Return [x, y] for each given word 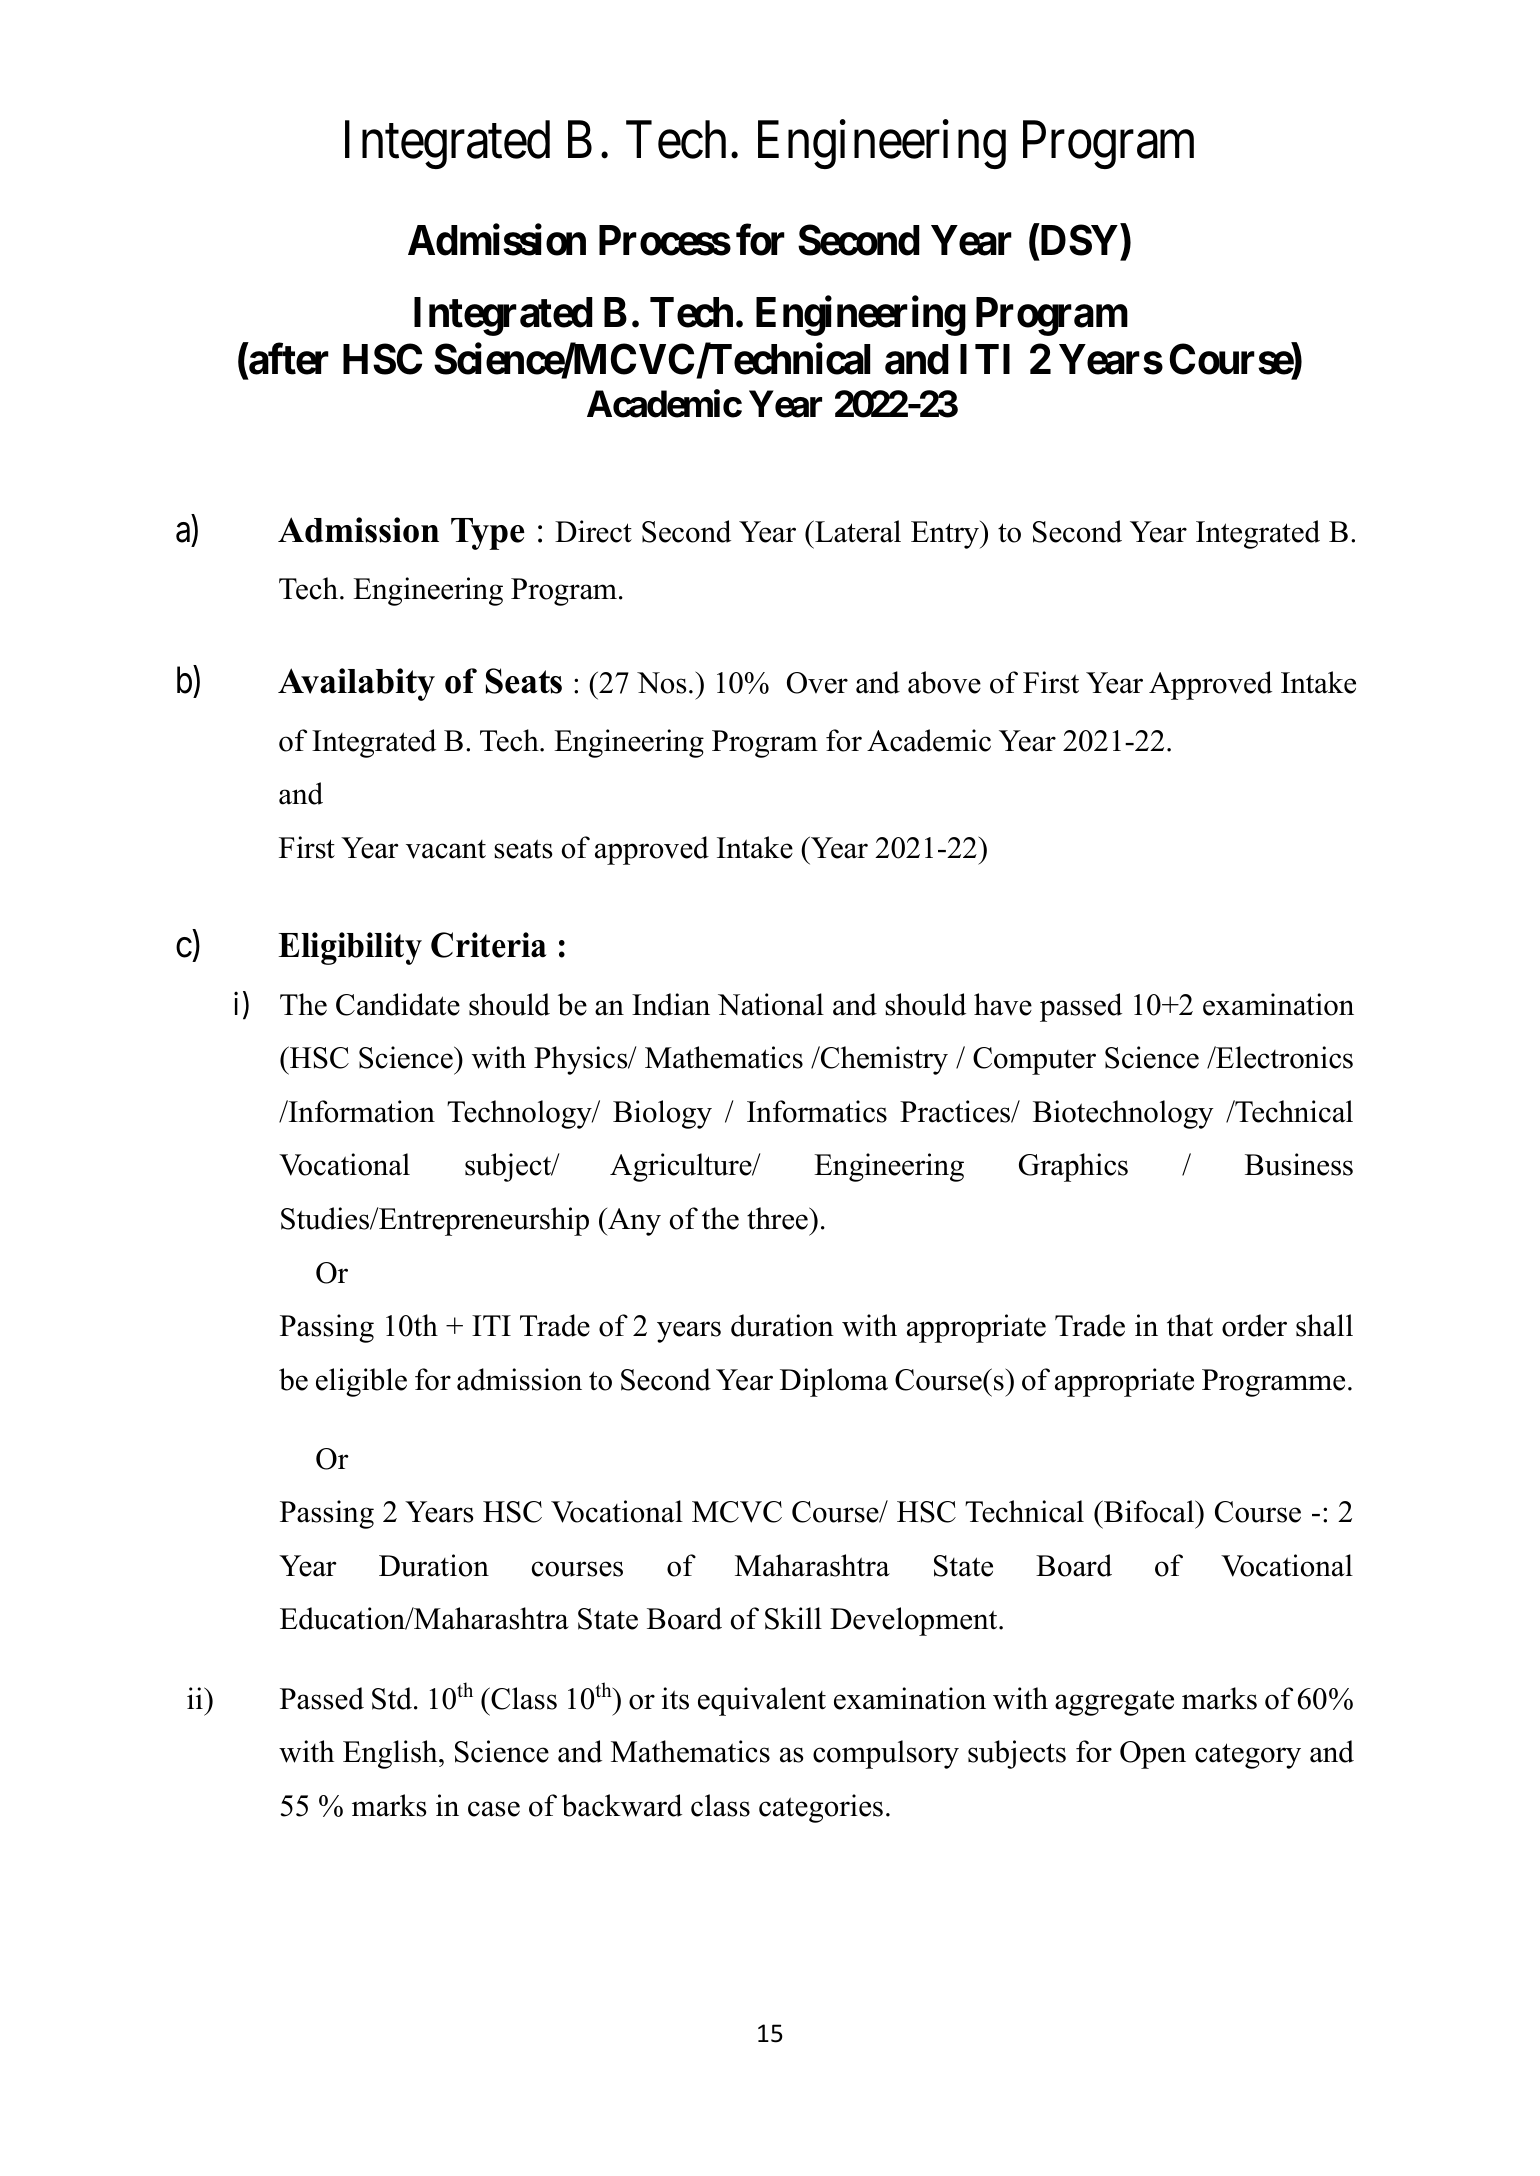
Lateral [857, 531]
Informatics [817, 1111]
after [288, 361]
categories [821, 1808]
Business [1299, 1164]
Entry [946, 535]
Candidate [398, 1004]
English [391, 1754]
